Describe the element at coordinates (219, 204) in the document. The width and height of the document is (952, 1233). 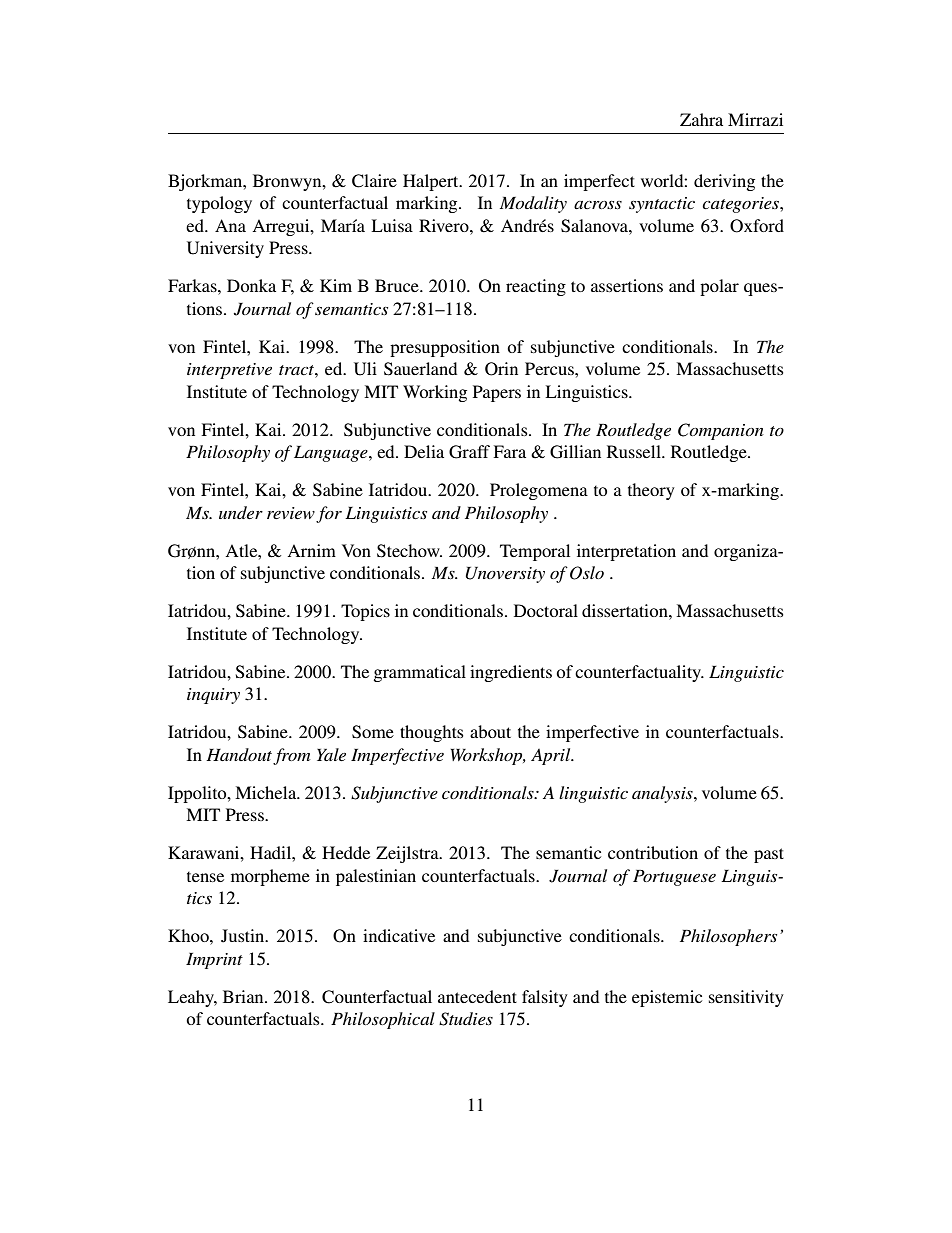
I see `typology` at that location.
